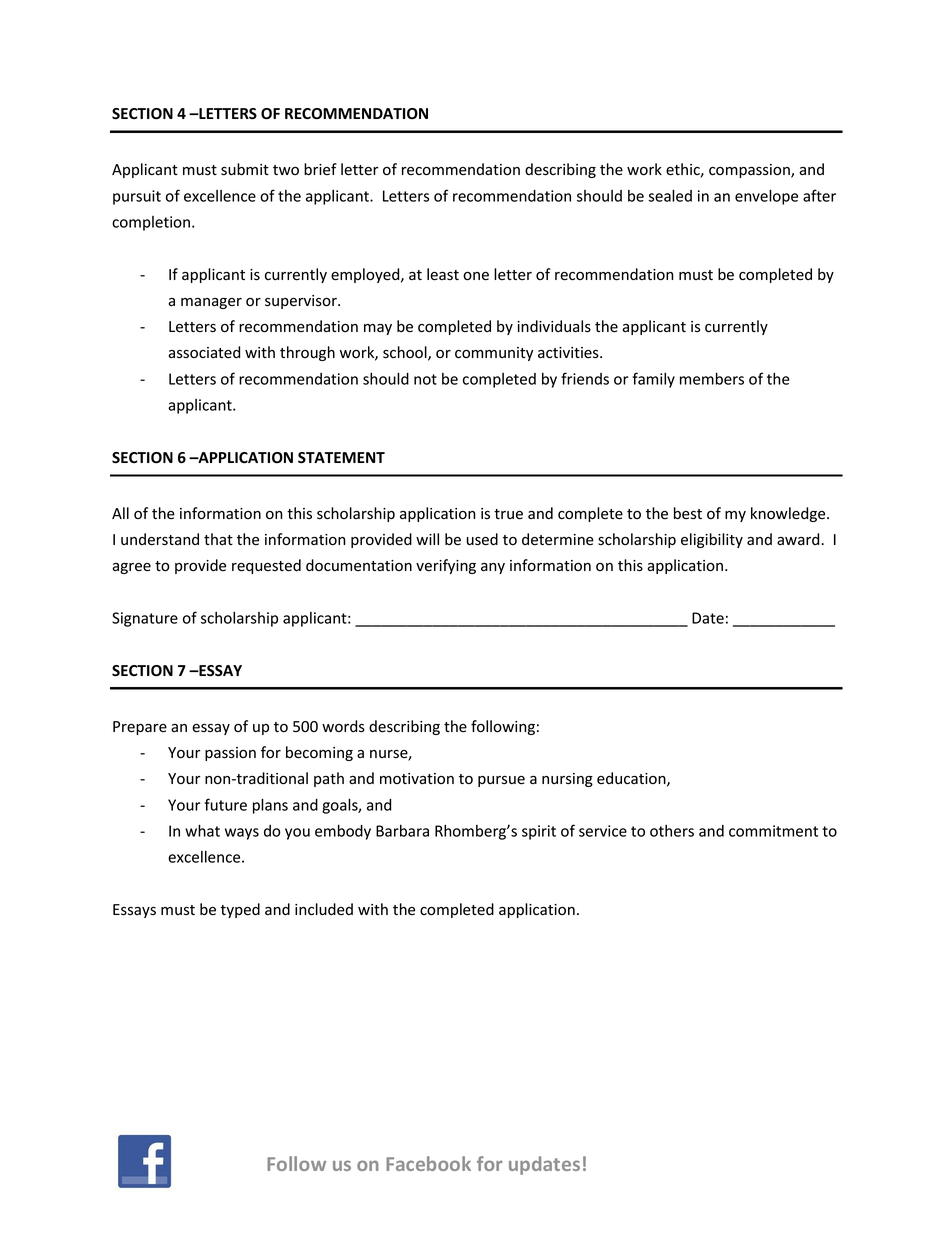 The width and height of the screenshot is (952, 1233). Describe the element at coordinates (670, 195) in the screenshot. I see `sealed` at that location.
